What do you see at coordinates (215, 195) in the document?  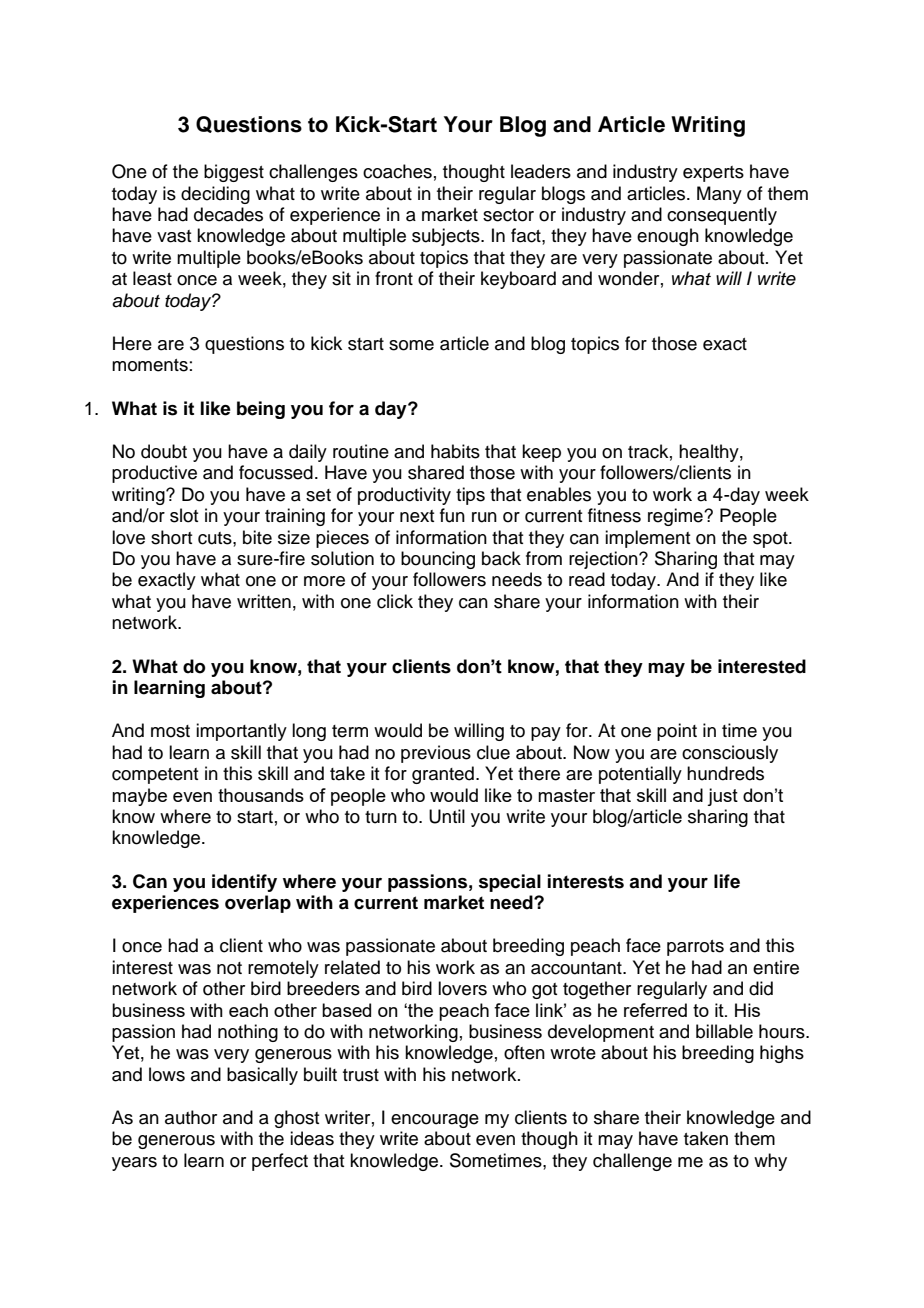 I see `deciding` at bounding box center [215, 195].
